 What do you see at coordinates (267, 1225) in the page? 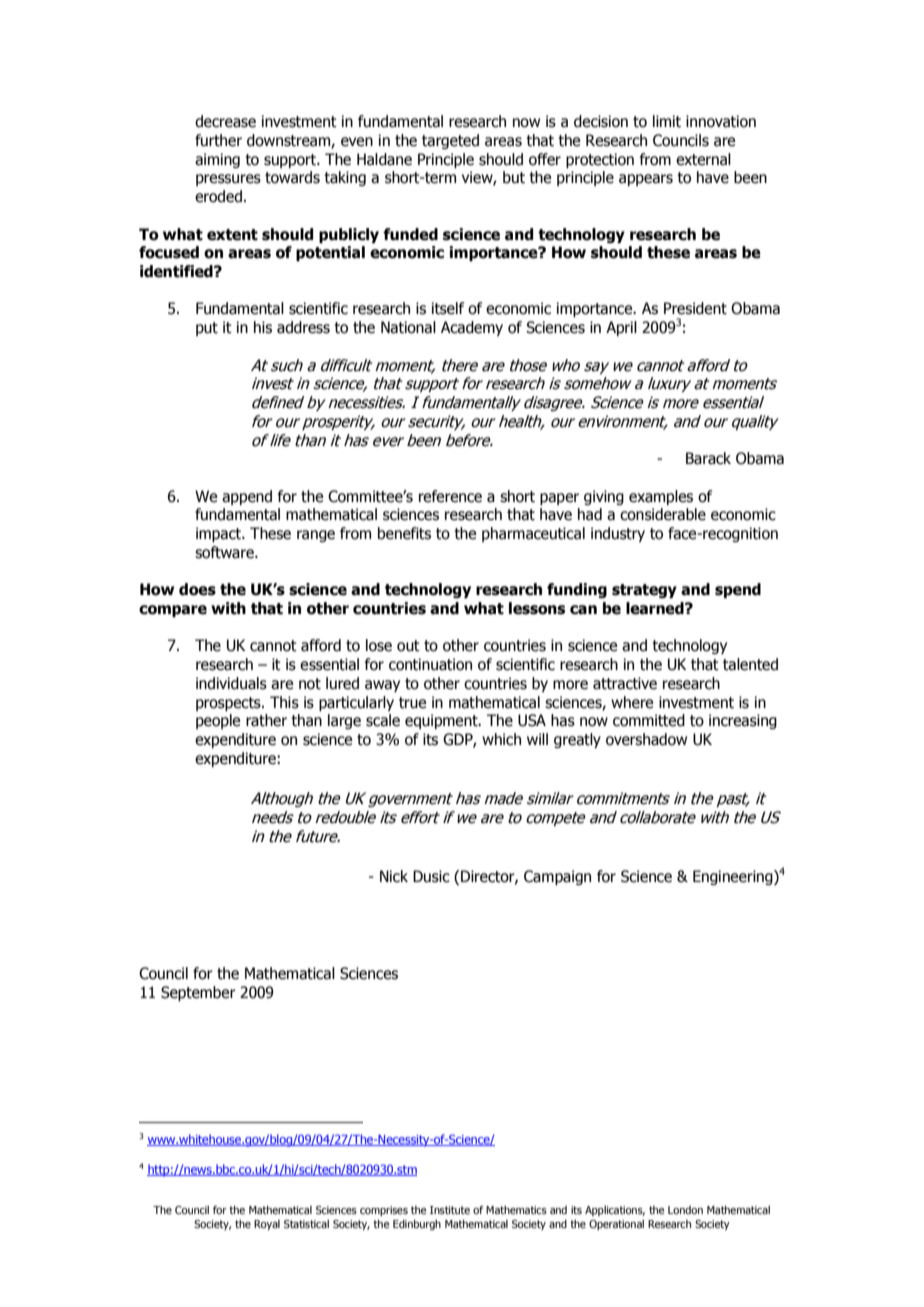
I see `Royal` at bounding box center [267, 1225].
